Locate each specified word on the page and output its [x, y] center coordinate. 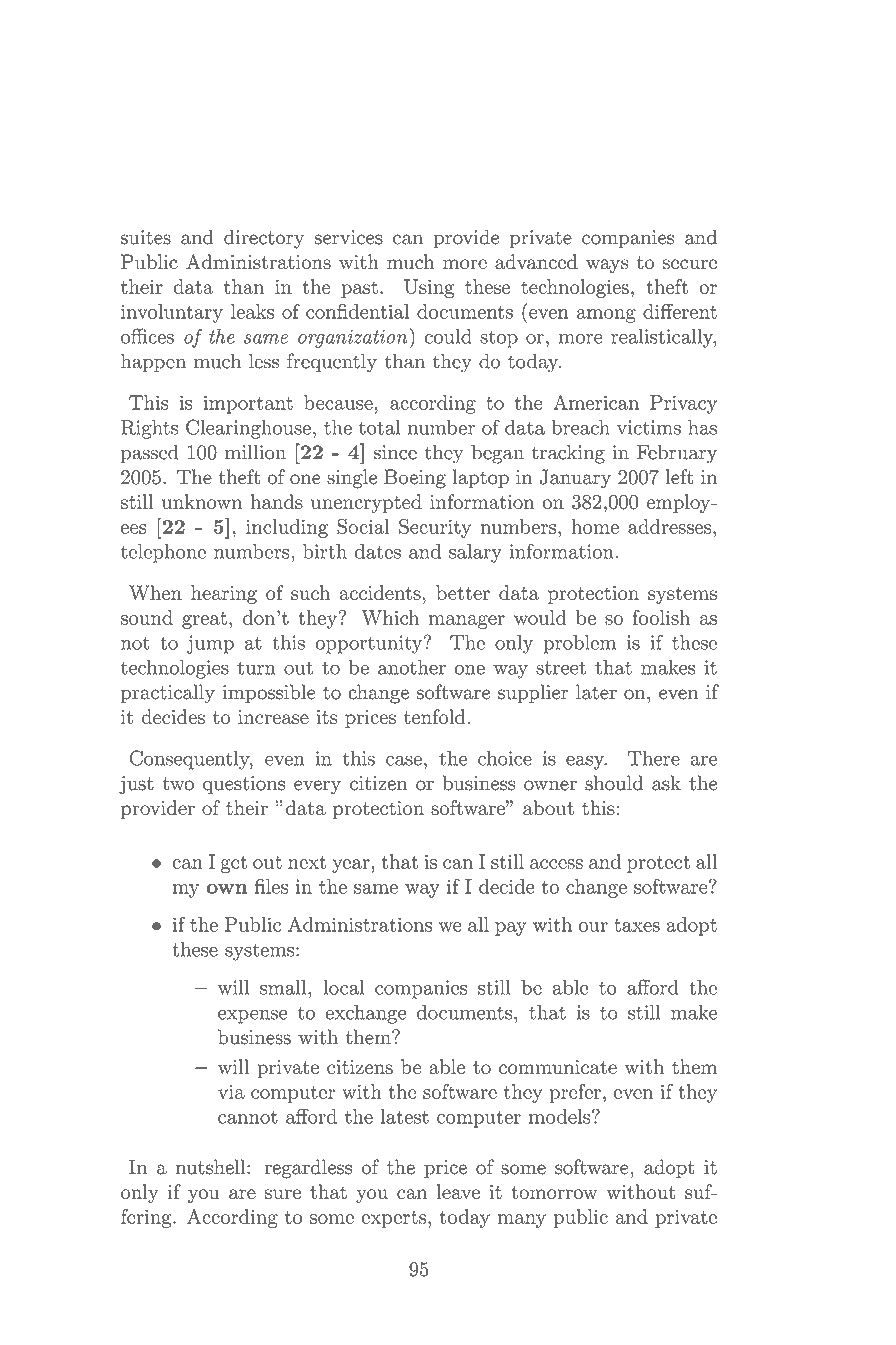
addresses [671, 526]
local [344, 987]
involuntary [172, 313]
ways [607, 266]
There [654, 758]
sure [283, 1194]
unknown [202, 501]
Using [429, 288]
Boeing [415, 479]
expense [252, 1017]
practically [168, 694]
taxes [637, 925]
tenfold [436, 716]
